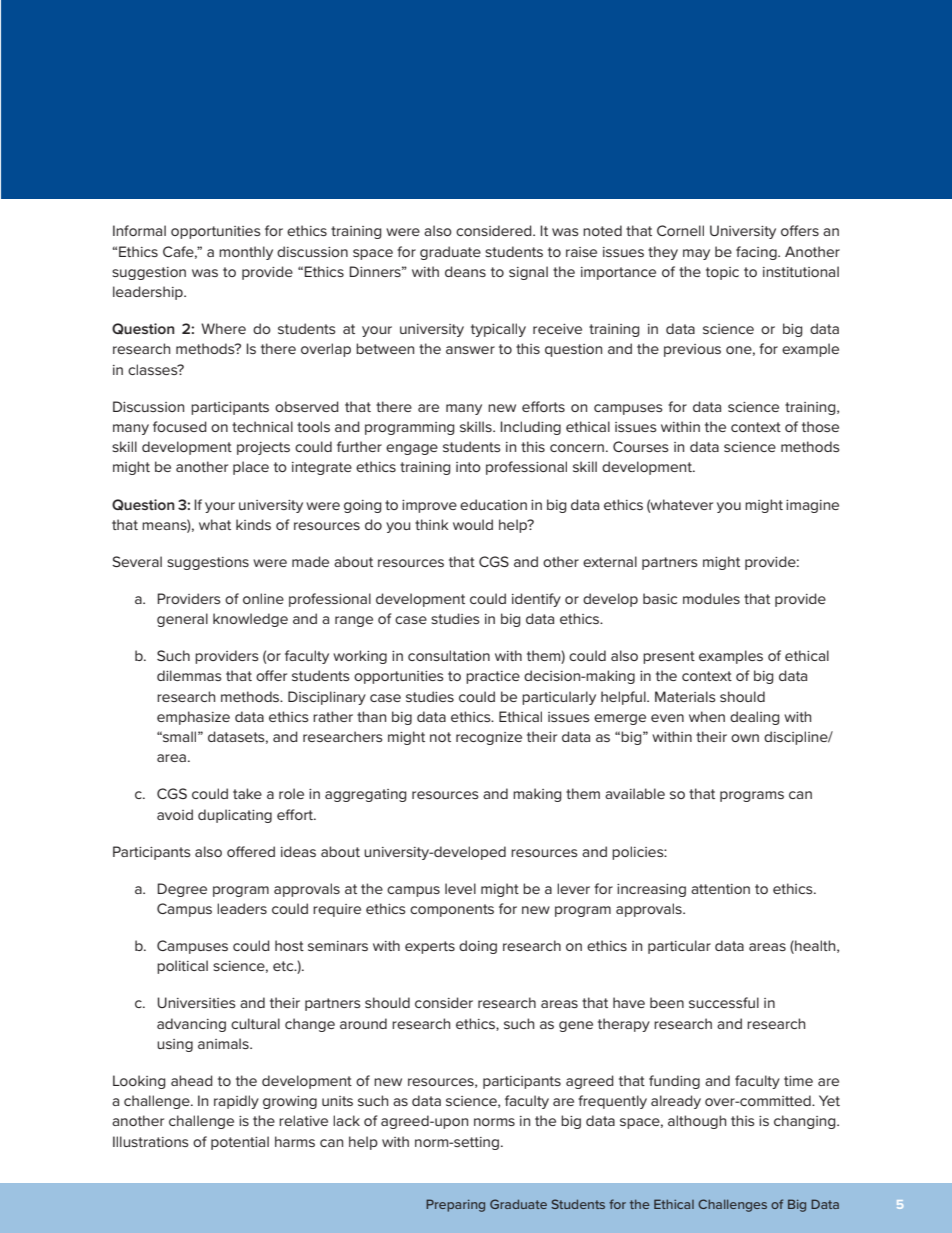 Image resolution: width=952 pixels, height=1233 pixels. Describe the element at coordinates (240, 1143) in the screenshot. I see `potential` at that location.
